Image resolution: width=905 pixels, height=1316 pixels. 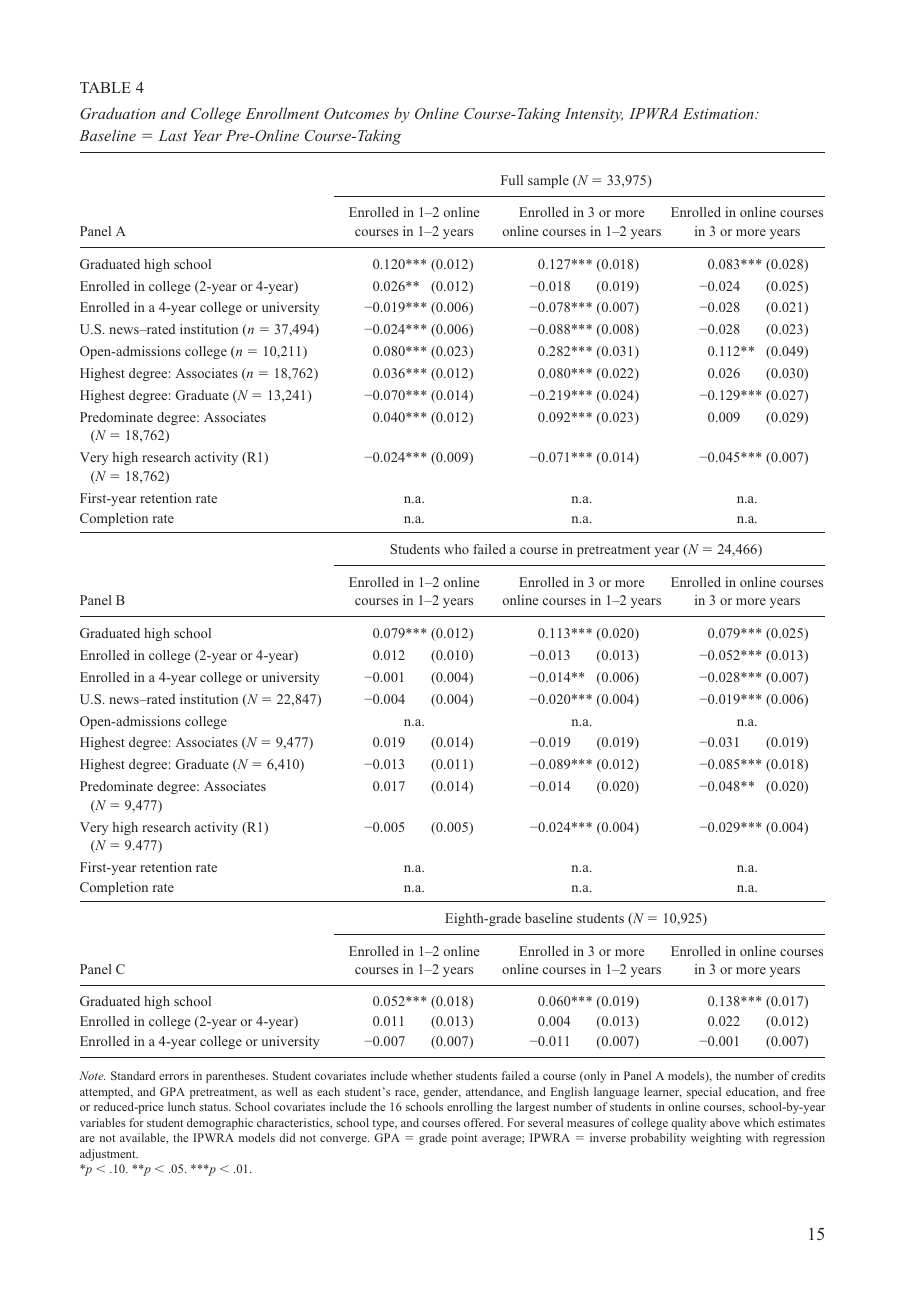 I want to click on Last, so click(x=172, y=135).
